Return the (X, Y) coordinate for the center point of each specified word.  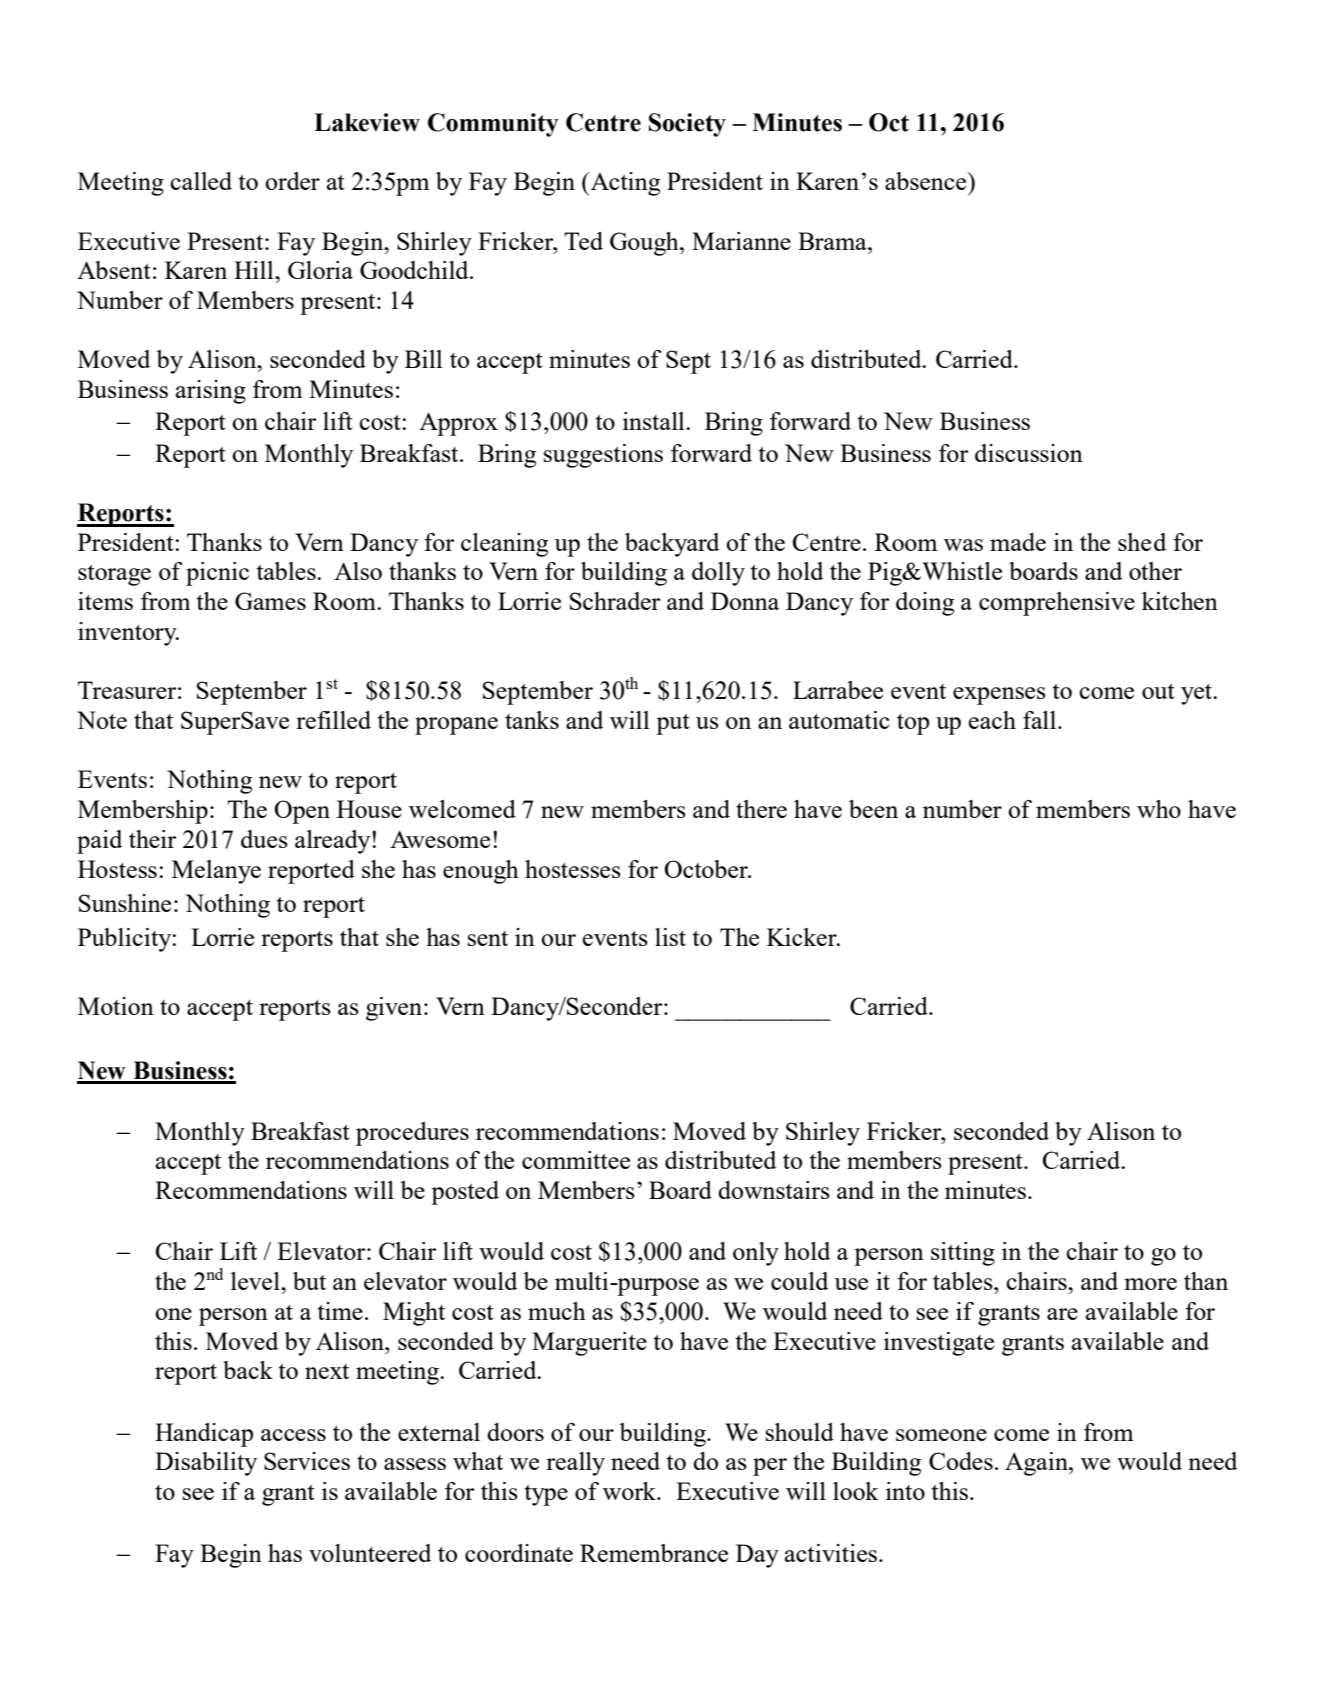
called (201, 181)
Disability (206, 1464)
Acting (624, 184)
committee (576, 1160)
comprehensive (1057, 604)
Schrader (615, 601)
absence (927, 181)
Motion (116, 1006)
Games (270, 601)
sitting (963, 1254)
